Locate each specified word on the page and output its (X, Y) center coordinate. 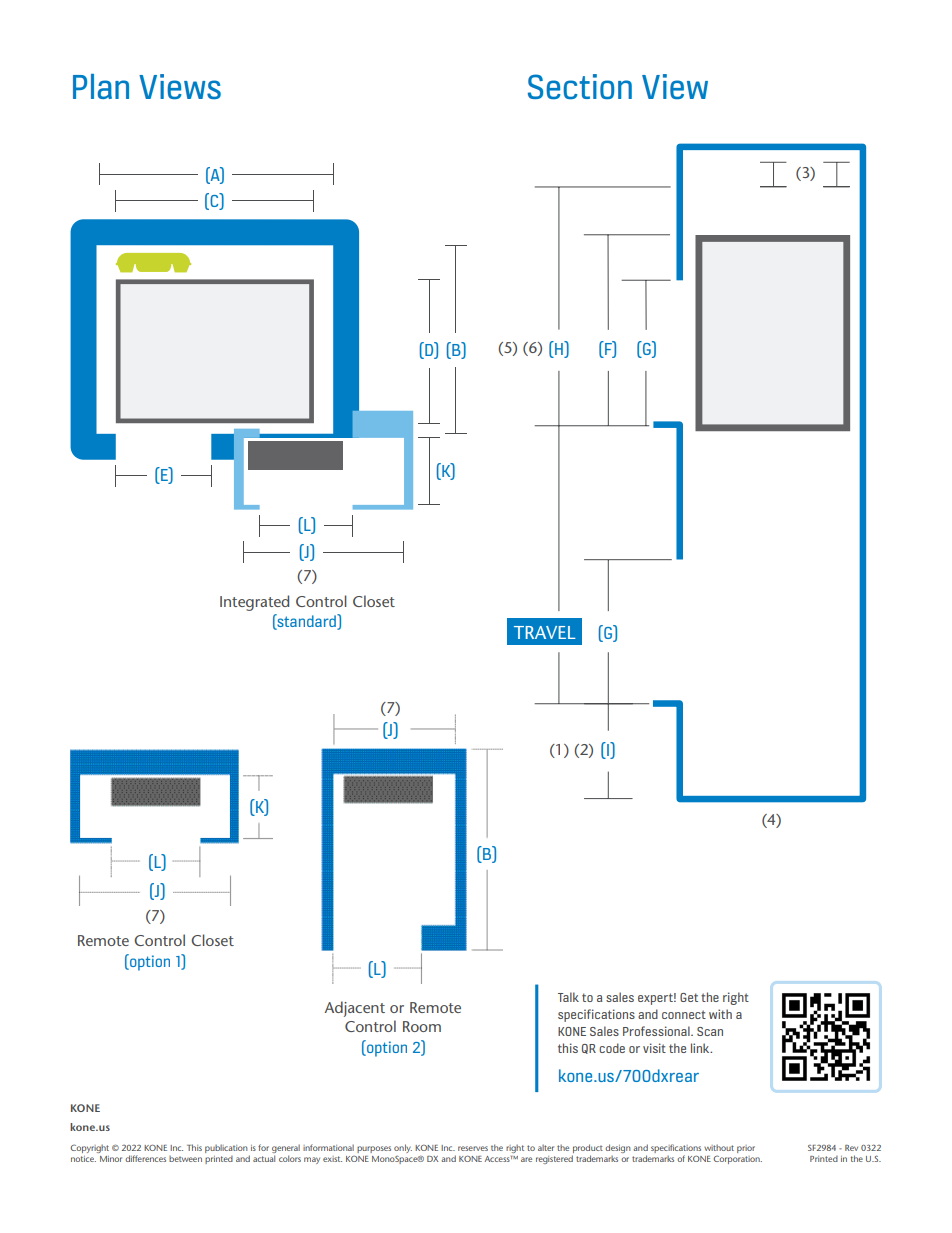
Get (689, 997)
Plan (101, 86)
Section (580, 86)
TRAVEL (545, 632)
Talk (568, 997)
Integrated (254, 603)
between (185, 1159)
